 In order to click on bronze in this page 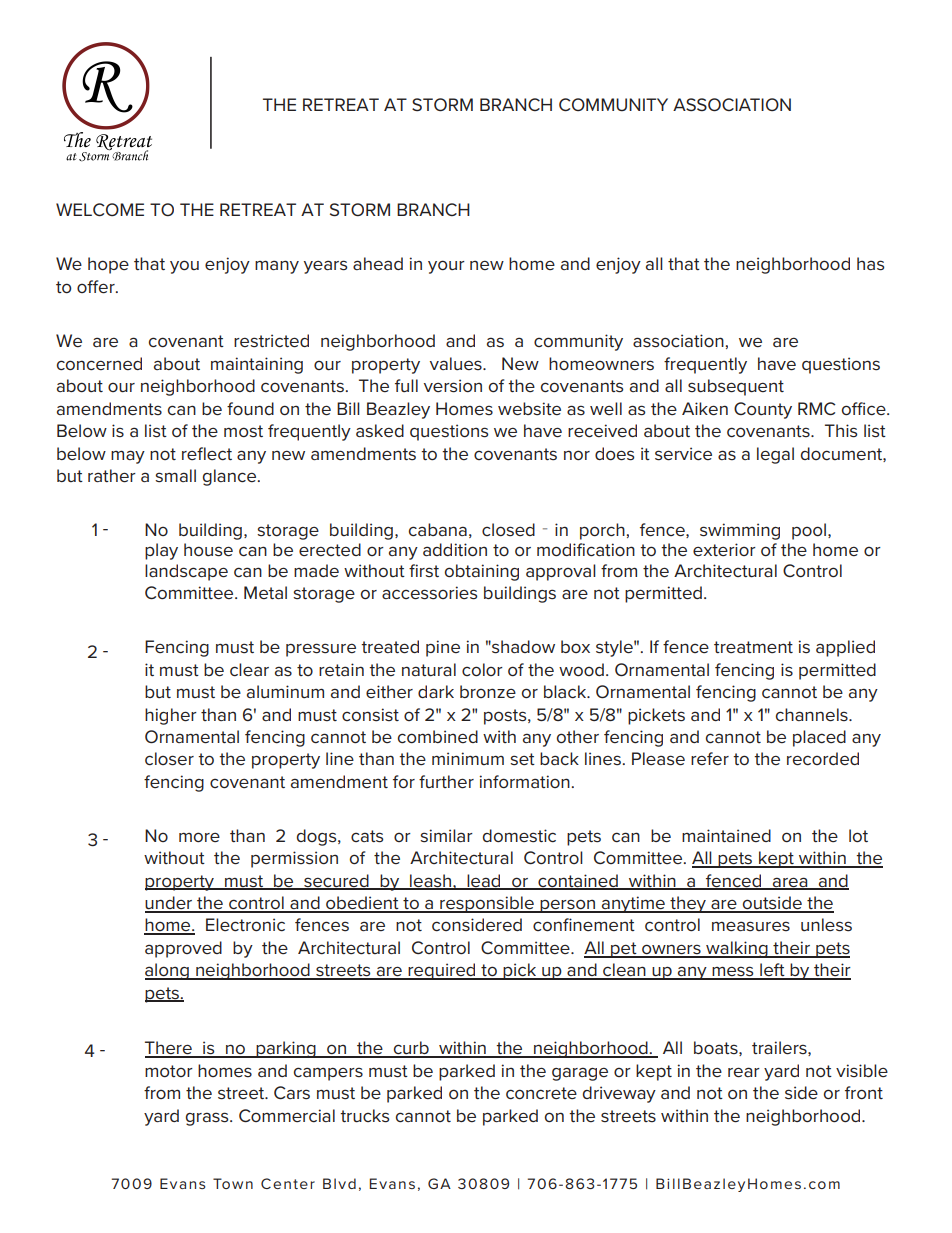, I will do `click(488, 691)`.
